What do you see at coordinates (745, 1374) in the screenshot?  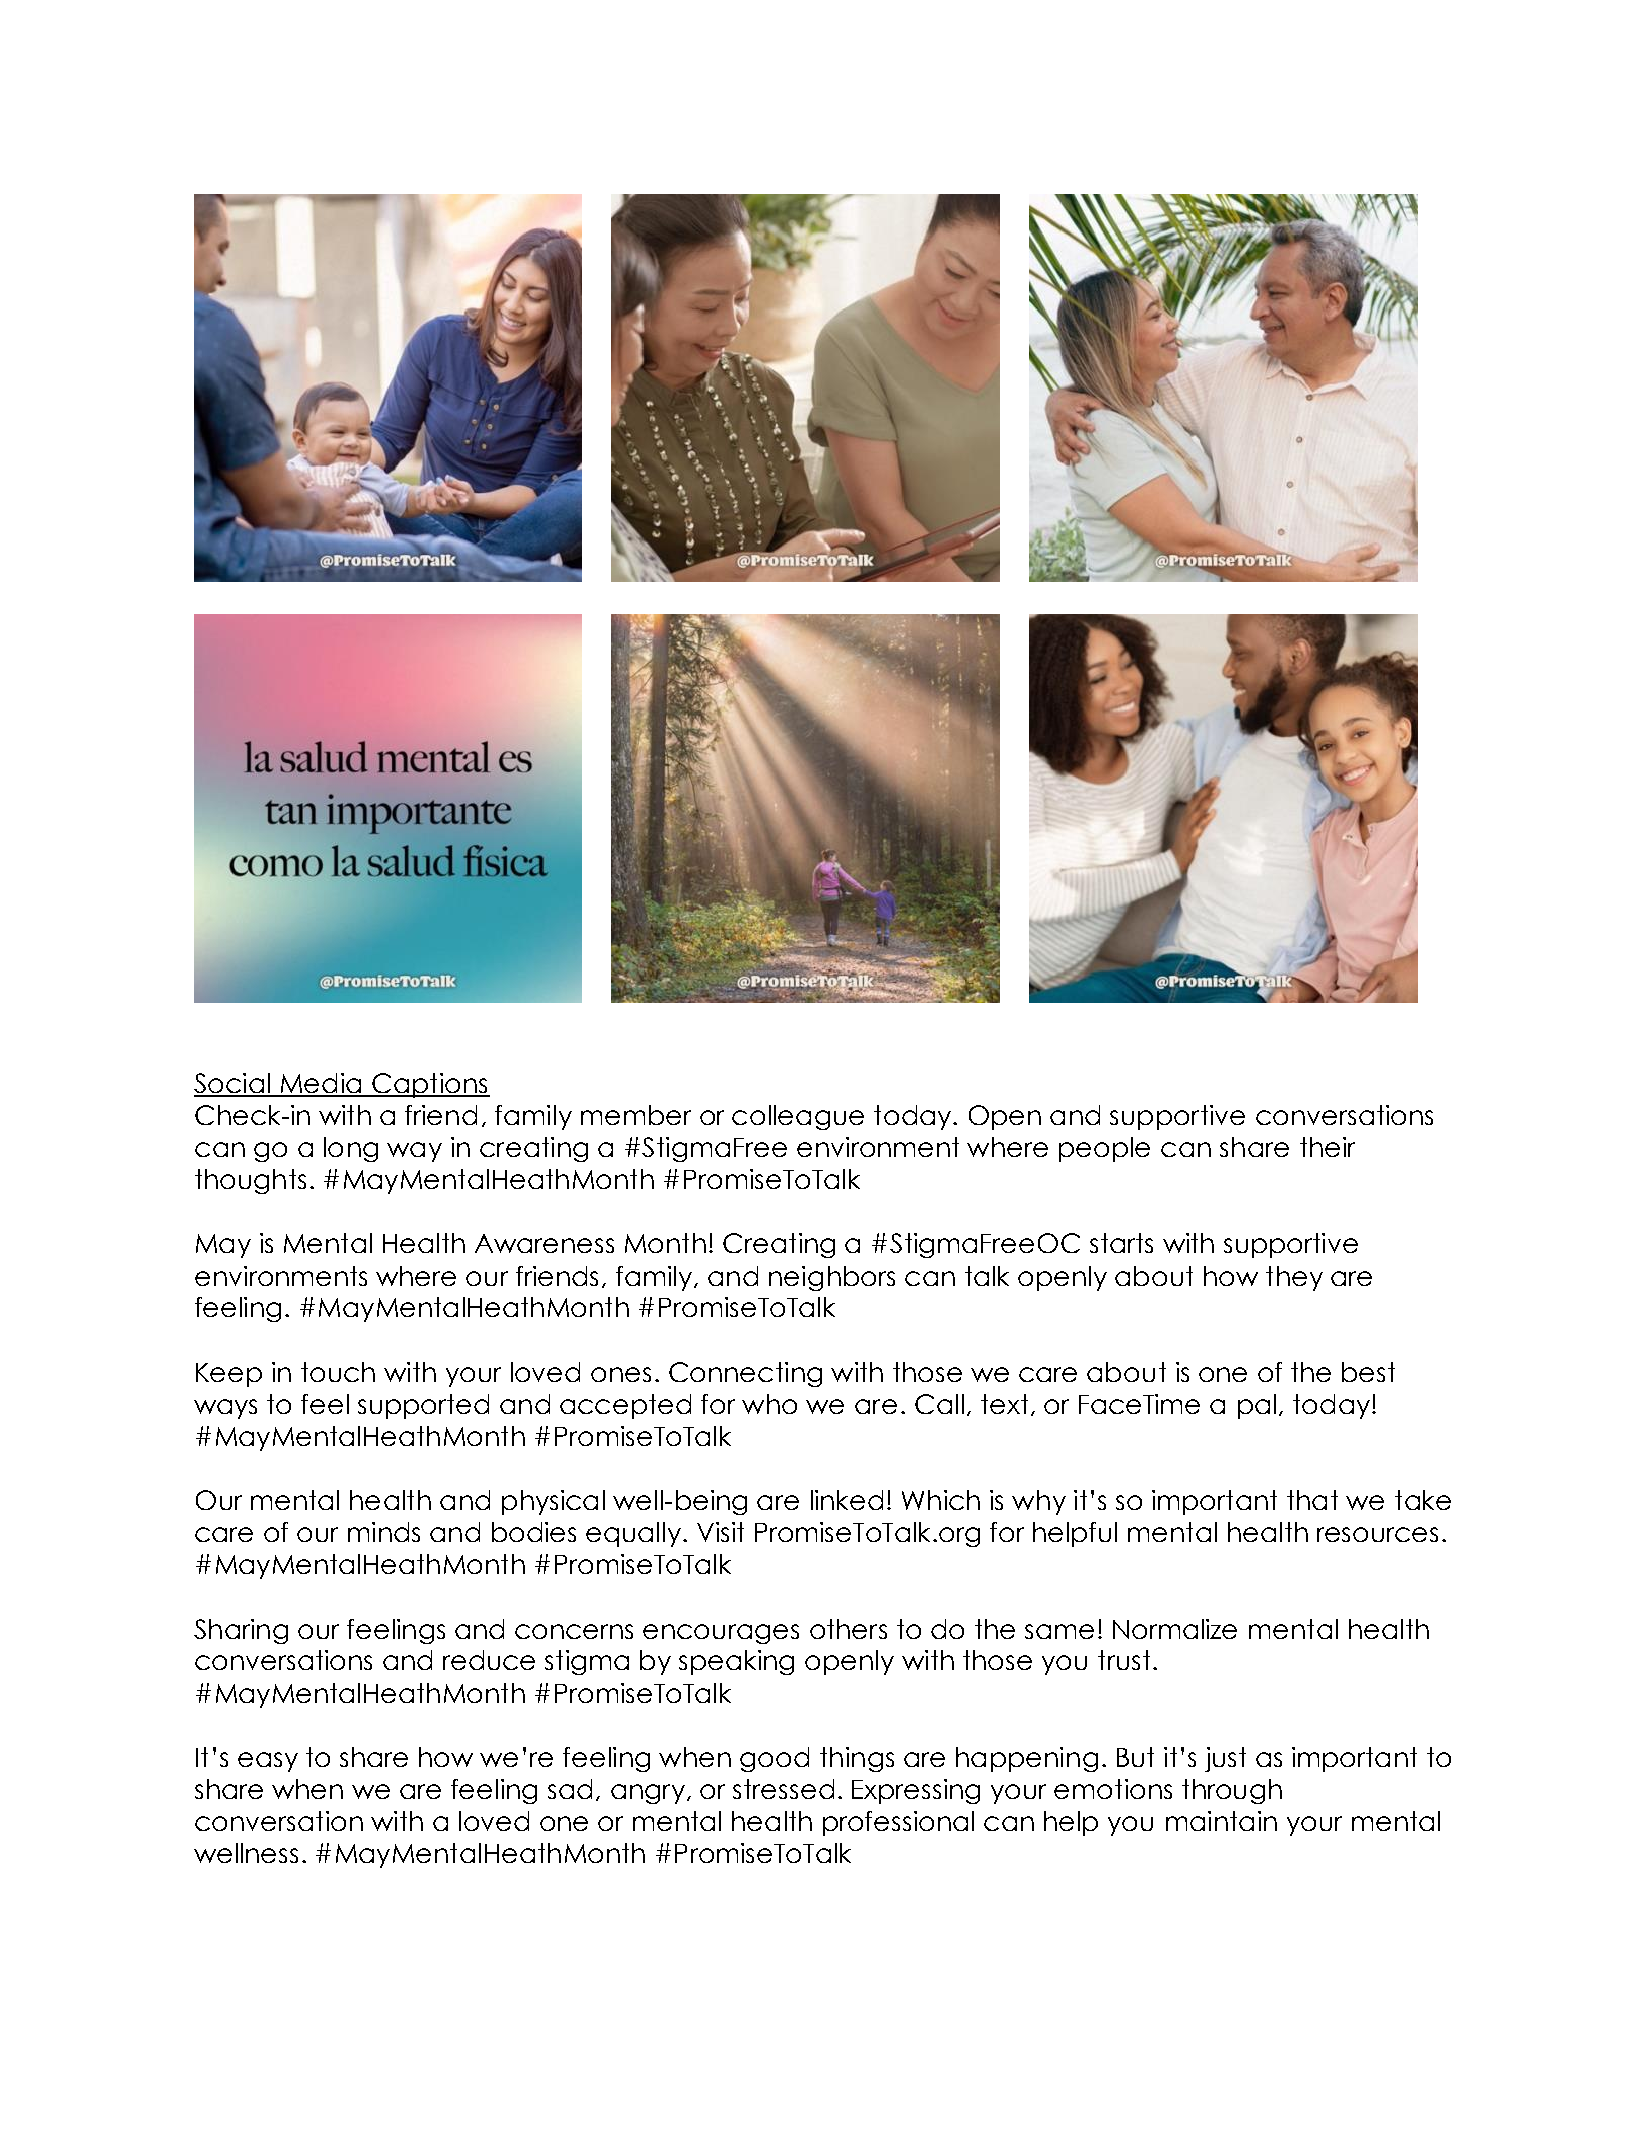 I see `Connecting` at bounding box center [745, 1374].
